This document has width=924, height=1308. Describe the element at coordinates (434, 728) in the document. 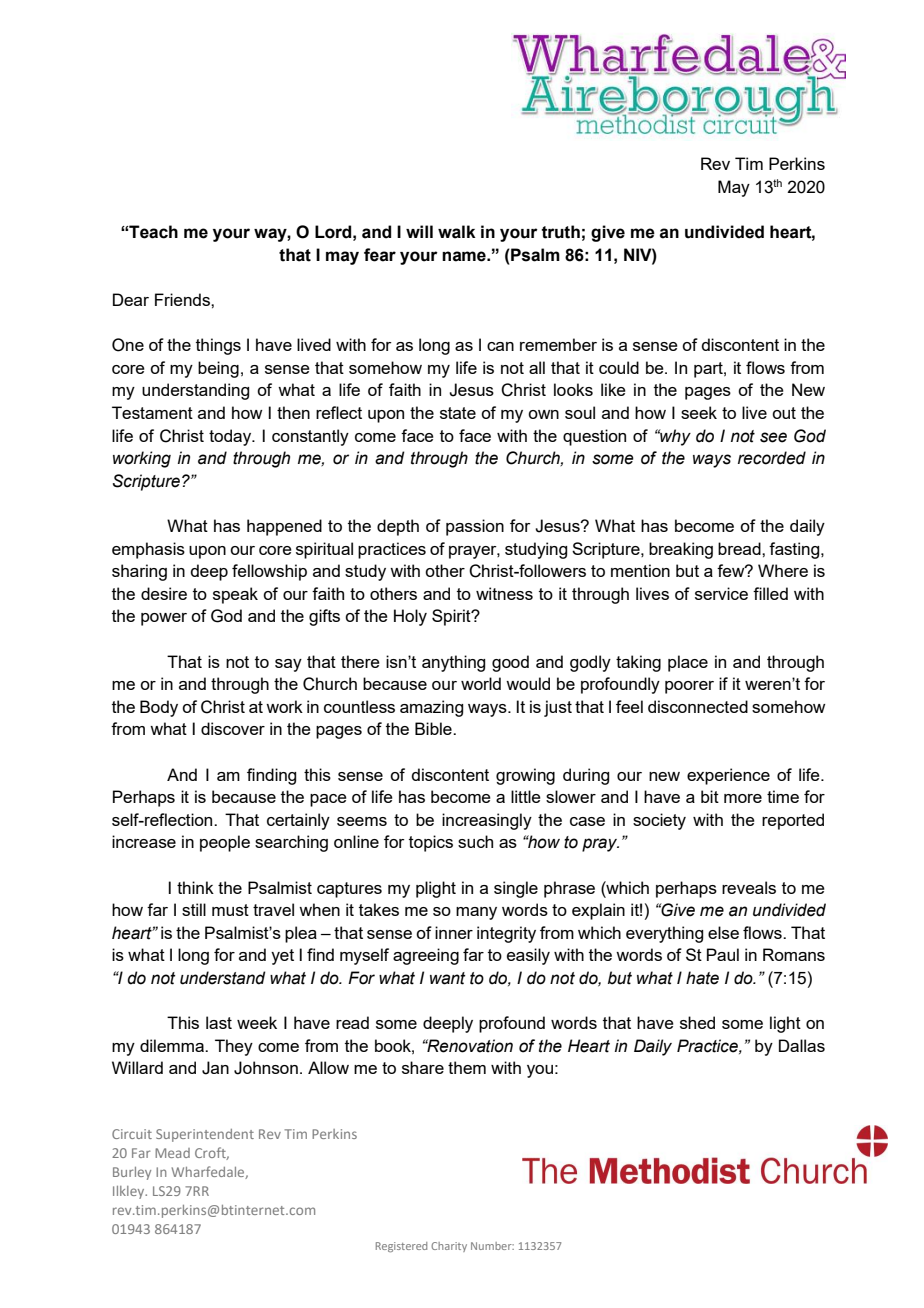

I see `Bible` at that location.
